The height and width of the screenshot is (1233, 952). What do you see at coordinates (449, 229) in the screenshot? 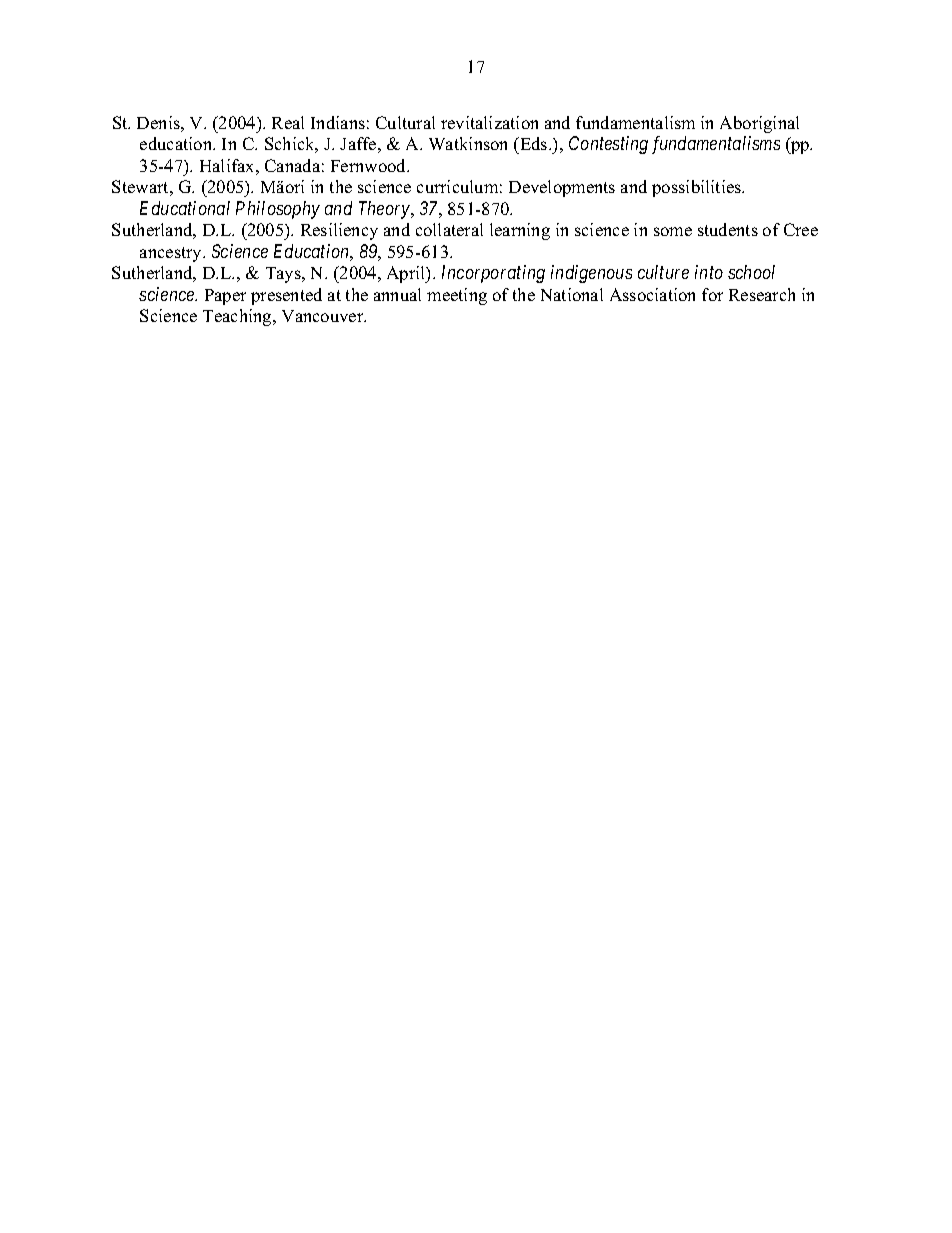
I see `collateral` at bounding box center [449, 229].
